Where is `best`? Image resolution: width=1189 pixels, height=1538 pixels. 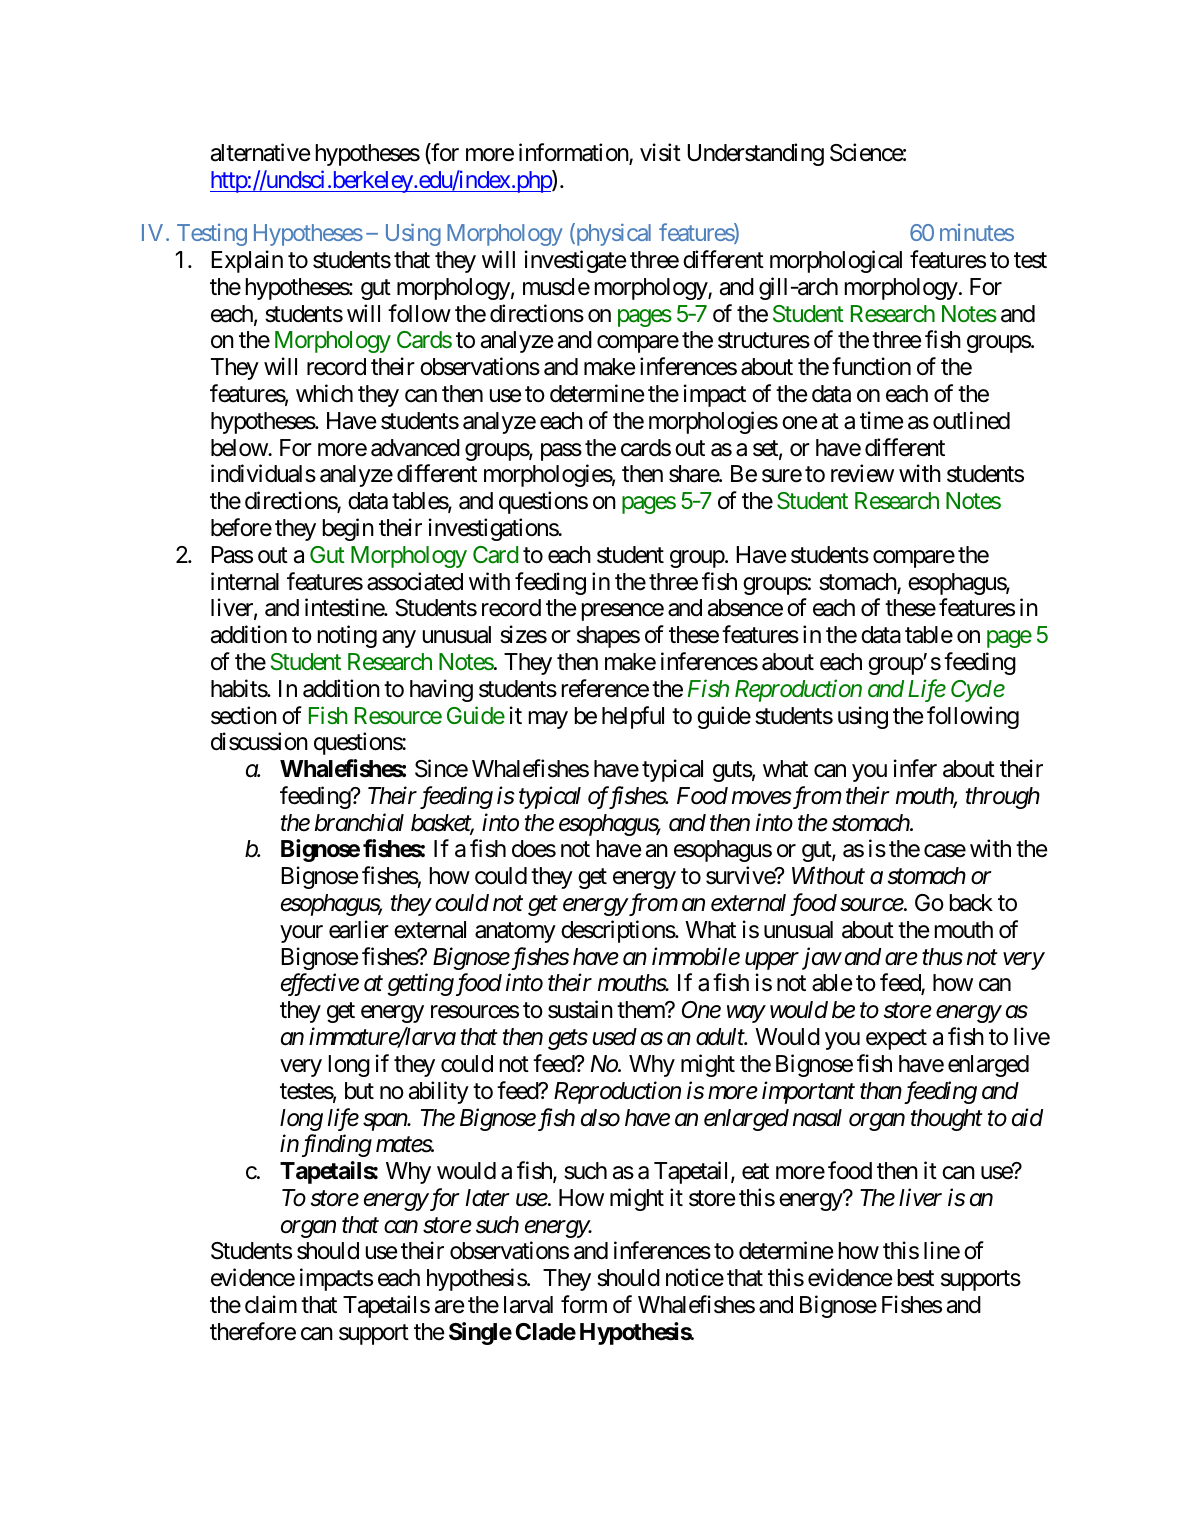
best is located at coordinates (916, 1278).
